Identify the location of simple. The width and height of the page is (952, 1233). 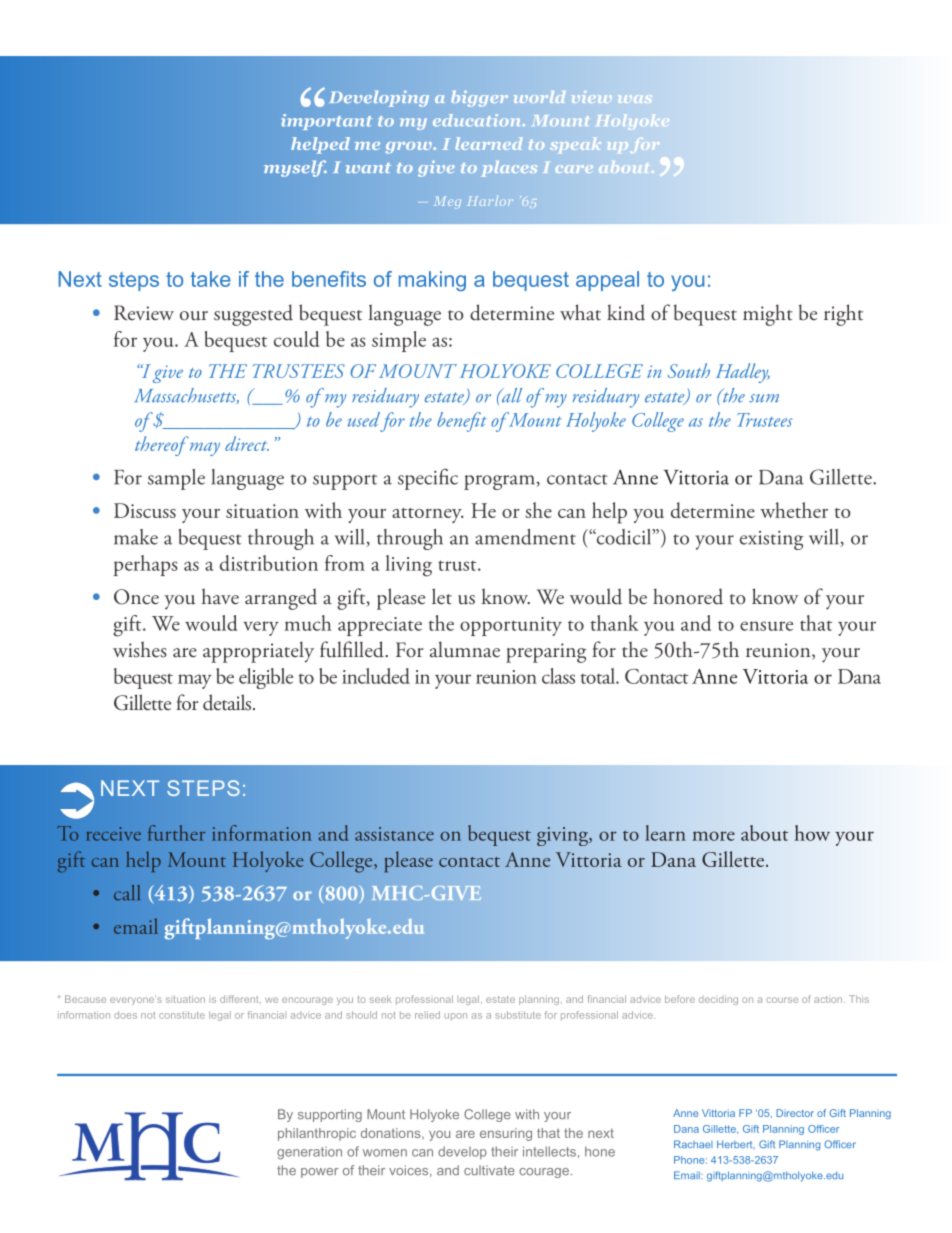
(399, 341).
